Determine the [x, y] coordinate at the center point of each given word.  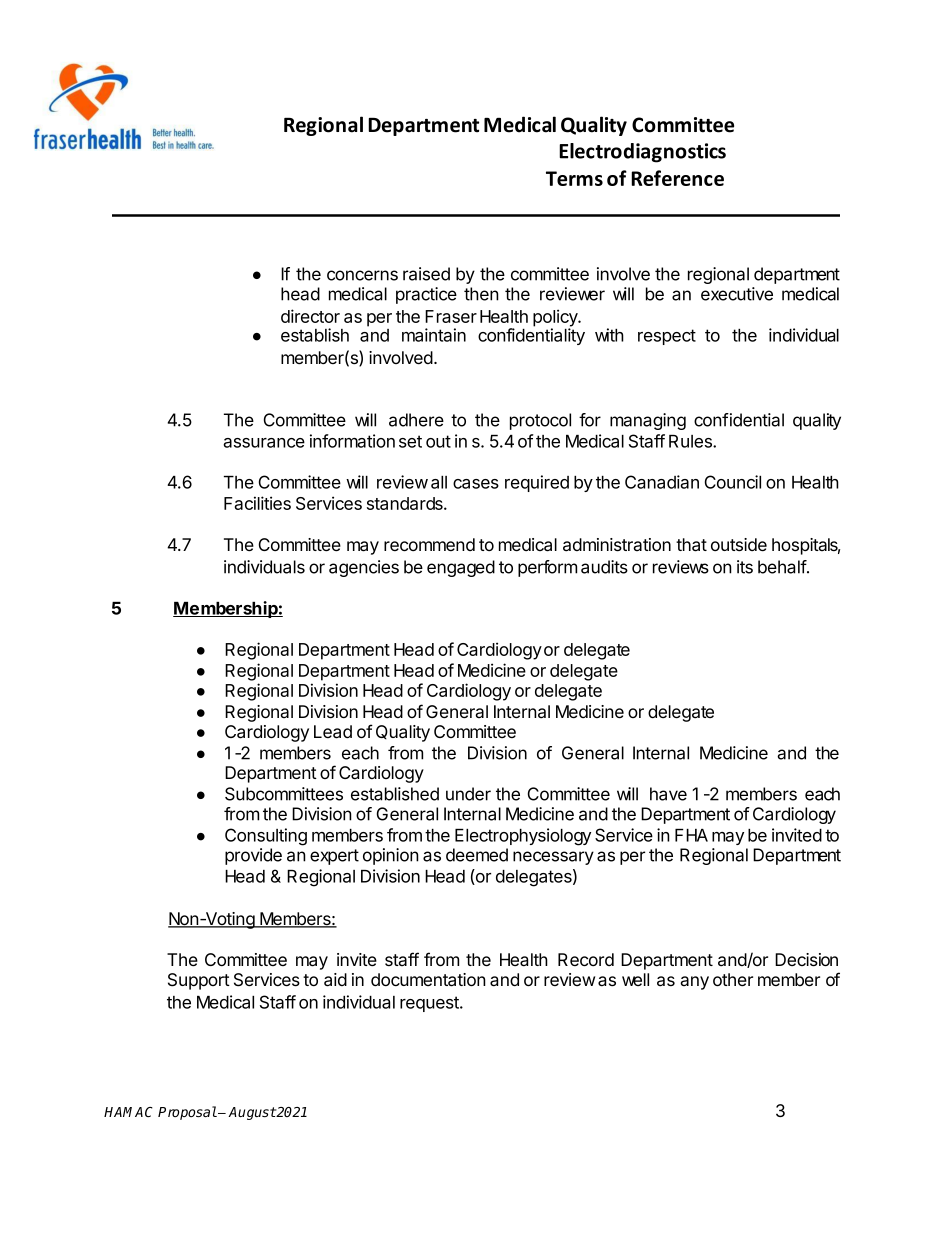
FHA [691, 835]
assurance [264, 443]
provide [253, 856]
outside [739, 544]
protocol [540, 421]
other [733, 979]
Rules [691, 441]
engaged [461, 568]
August [252, 1113]
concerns [362, 275]
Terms [574, 178]
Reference [677, 178]
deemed [477, 855]
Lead [333, 732]
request [430, 1004]
